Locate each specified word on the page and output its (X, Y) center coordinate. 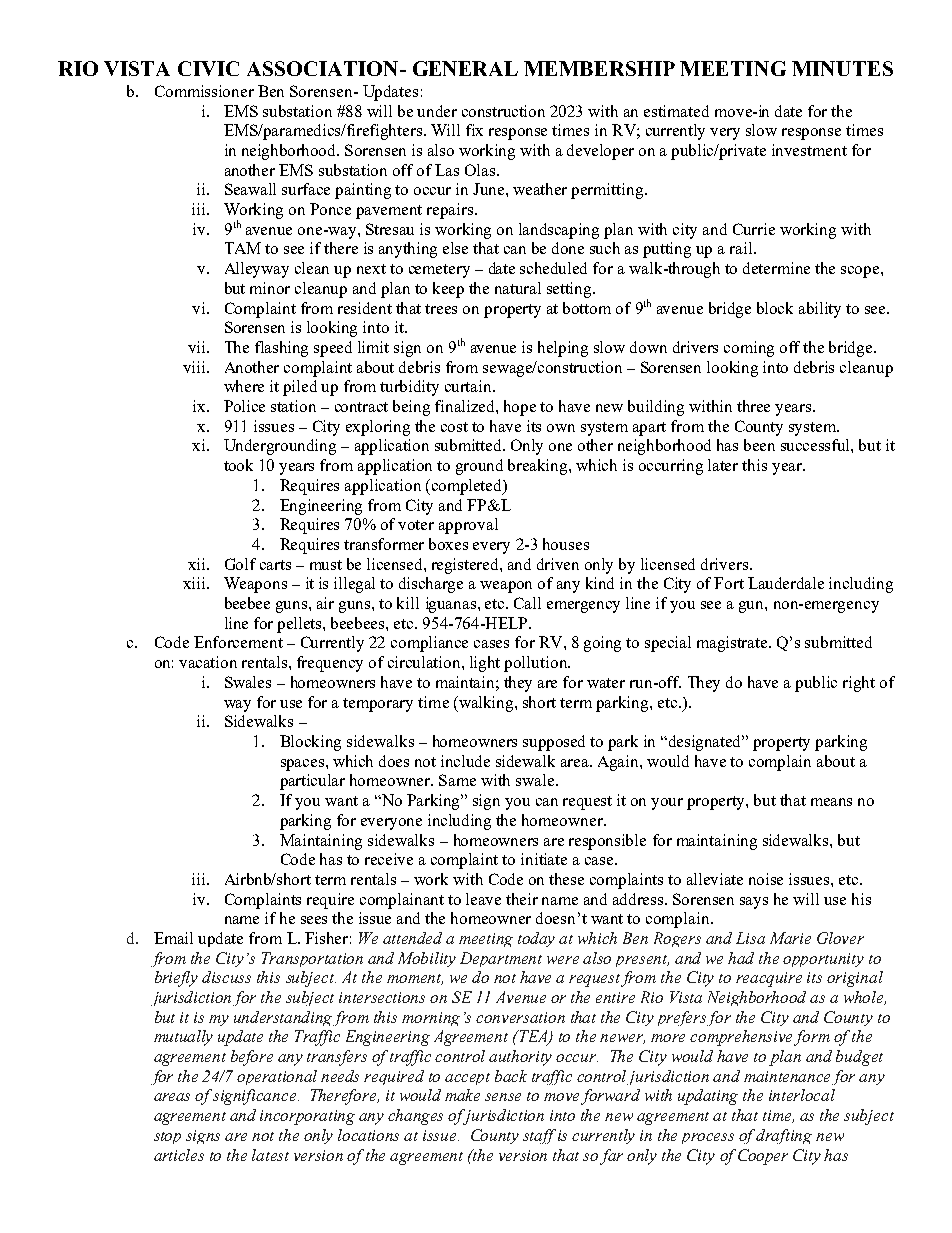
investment (809, 150)
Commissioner (204, 91)
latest (270, 1155)
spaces (304, 765)
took (238, 465)
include (465, 761)
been (759, 445)
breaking (539, 467)
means (831, 802)
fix (474, 130)
